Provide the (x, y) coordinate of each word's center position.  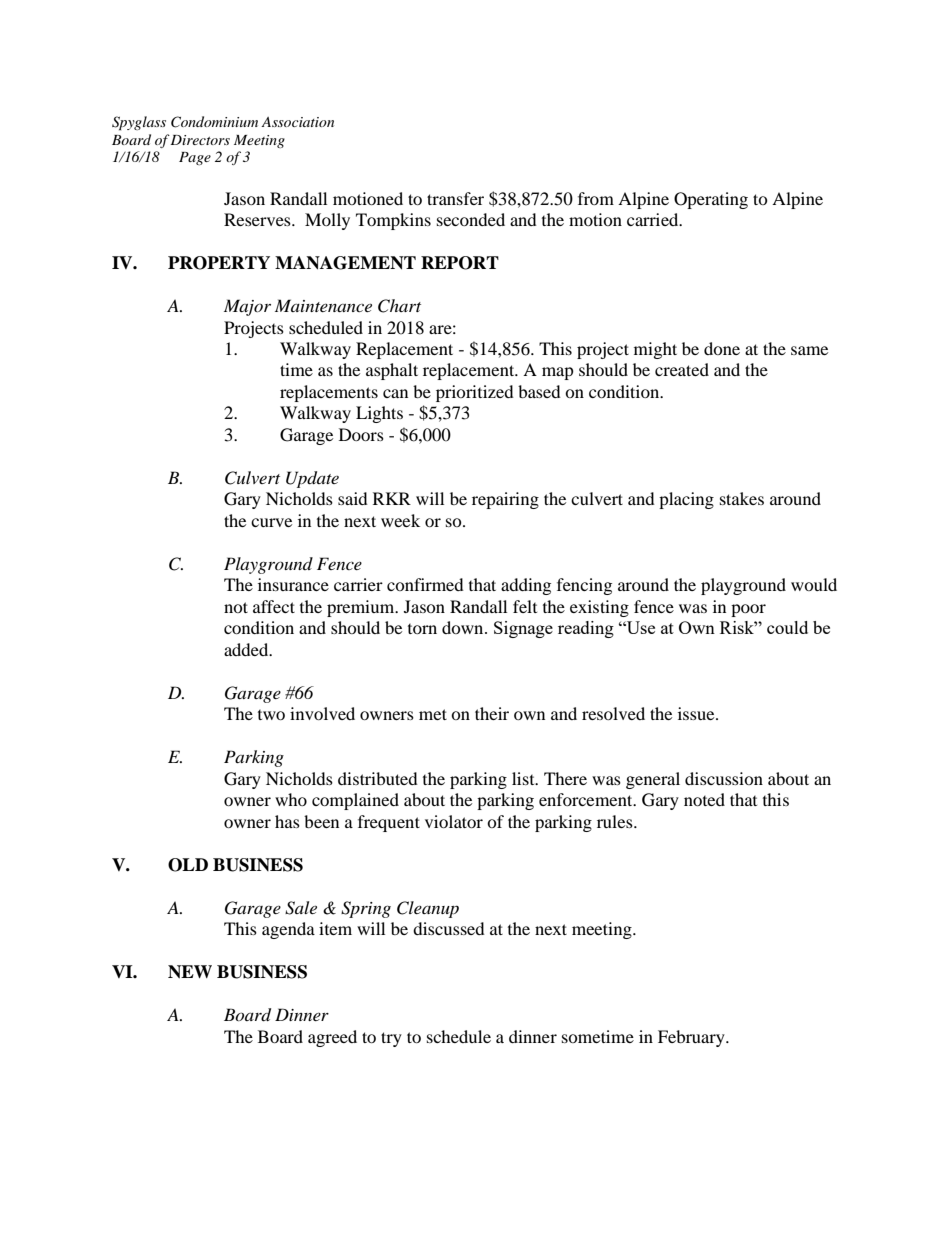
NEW (190, 972)
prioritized (475, 393)
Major (247, 307)
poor (748, 610)
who (291, 799)
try (391, 1039)
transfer (455, 198)
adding (526, 586)
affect (274, 606)
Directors (200, 140)
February (692, 1038)
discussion (724, 778)
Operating (711, 200)
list (524, 778)
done (722, 348)
